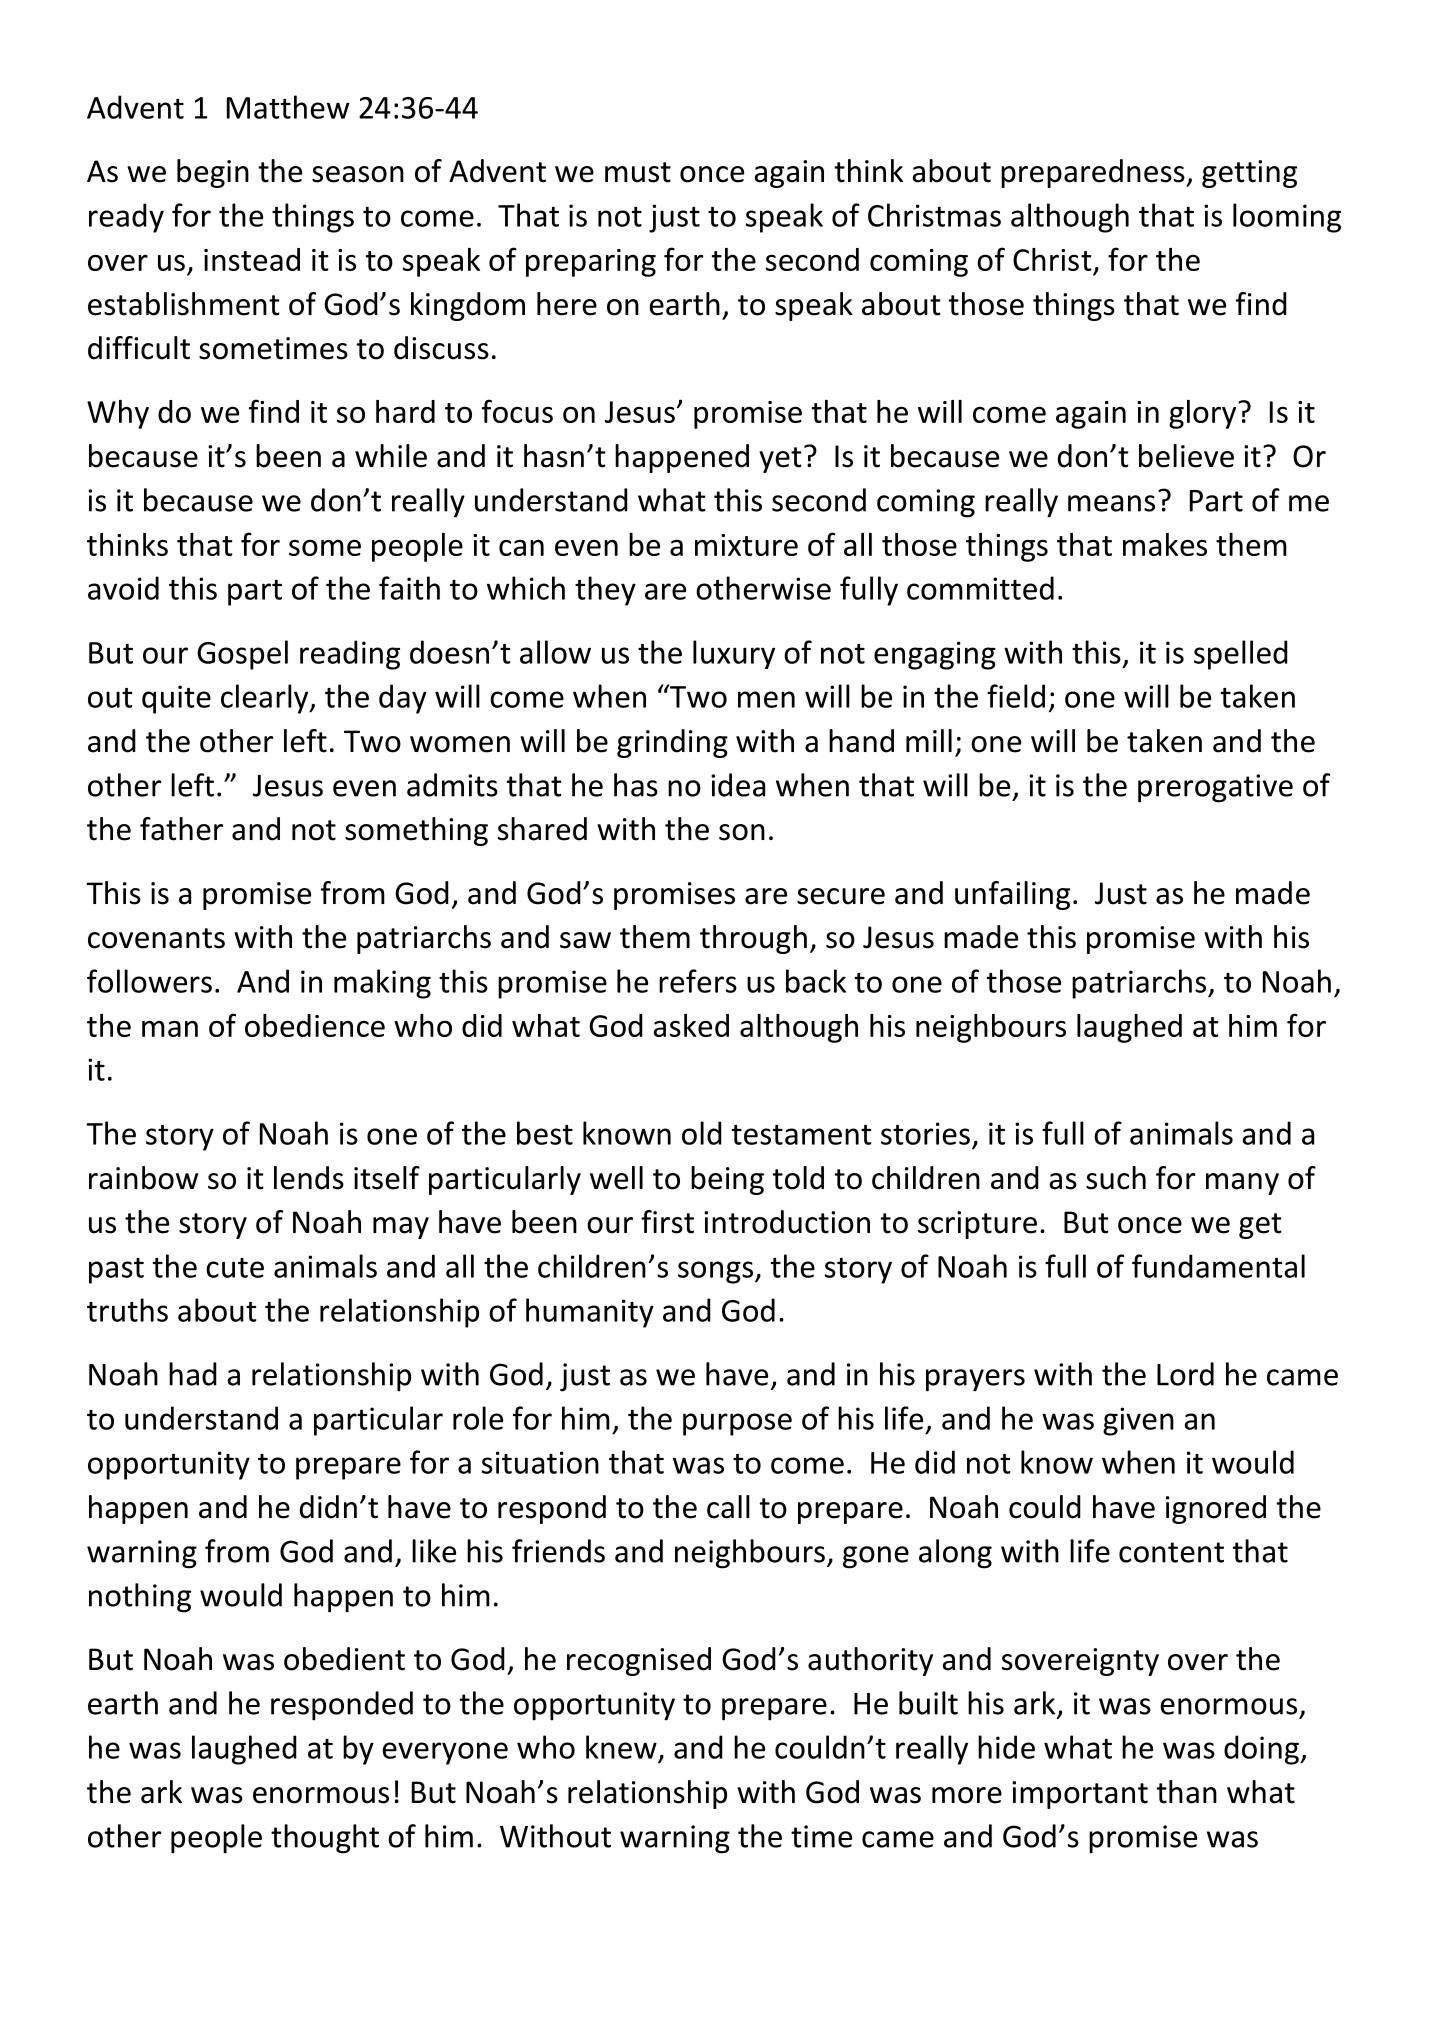 Image resolution: width=1429 pixels, height=2021 pixels. Describe the element at coordinates (213, 173) in the page. I see `begin` at that location.
